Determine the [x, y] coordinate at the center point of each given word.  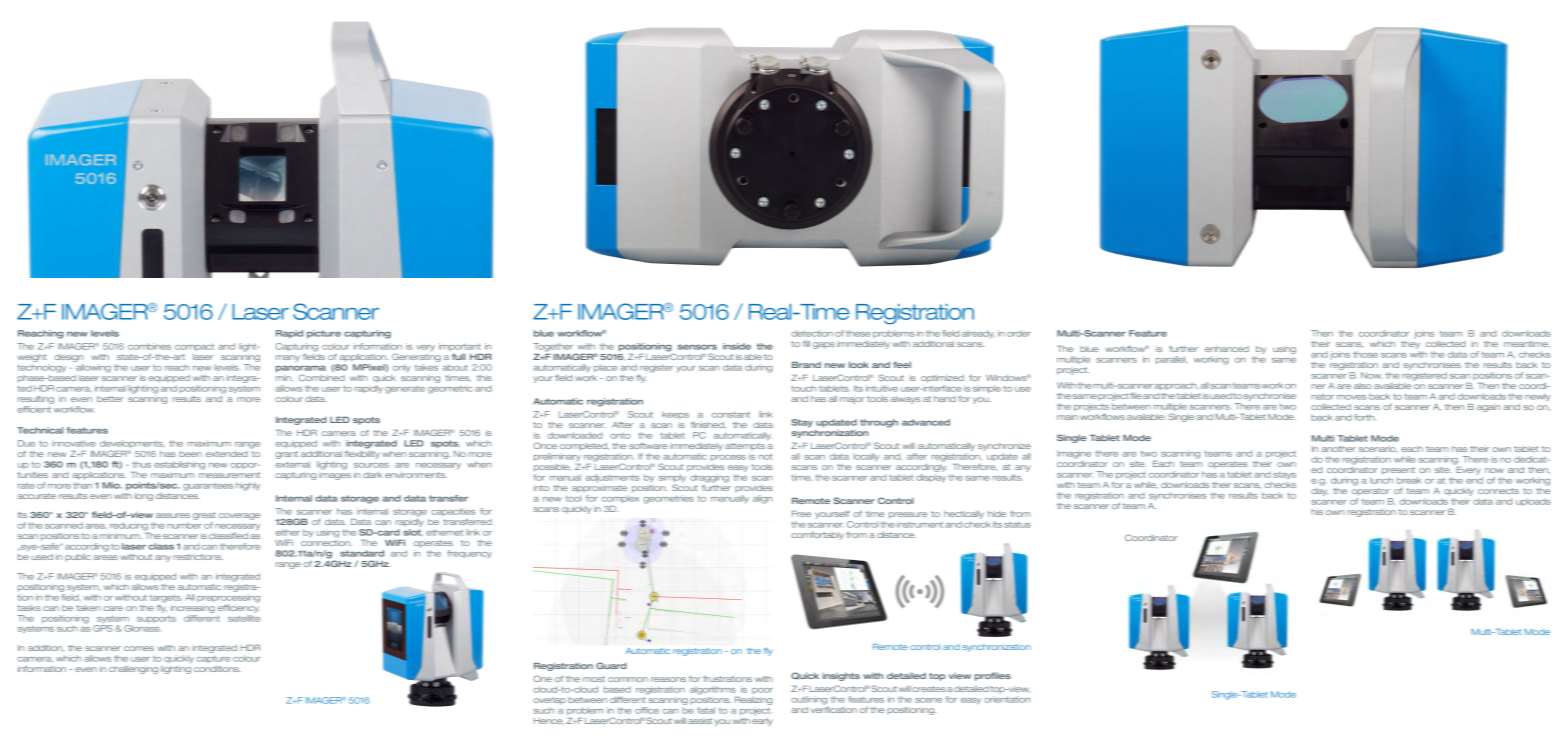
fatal [706, 710]
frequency [469, 554]
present [1398, 471]
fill [806, 344]
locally [866, 457]
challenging [133, 670]
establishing [179, 465]
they [1410, 343]
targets [165, 599]
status [1017, 524]
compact [194, 347]
